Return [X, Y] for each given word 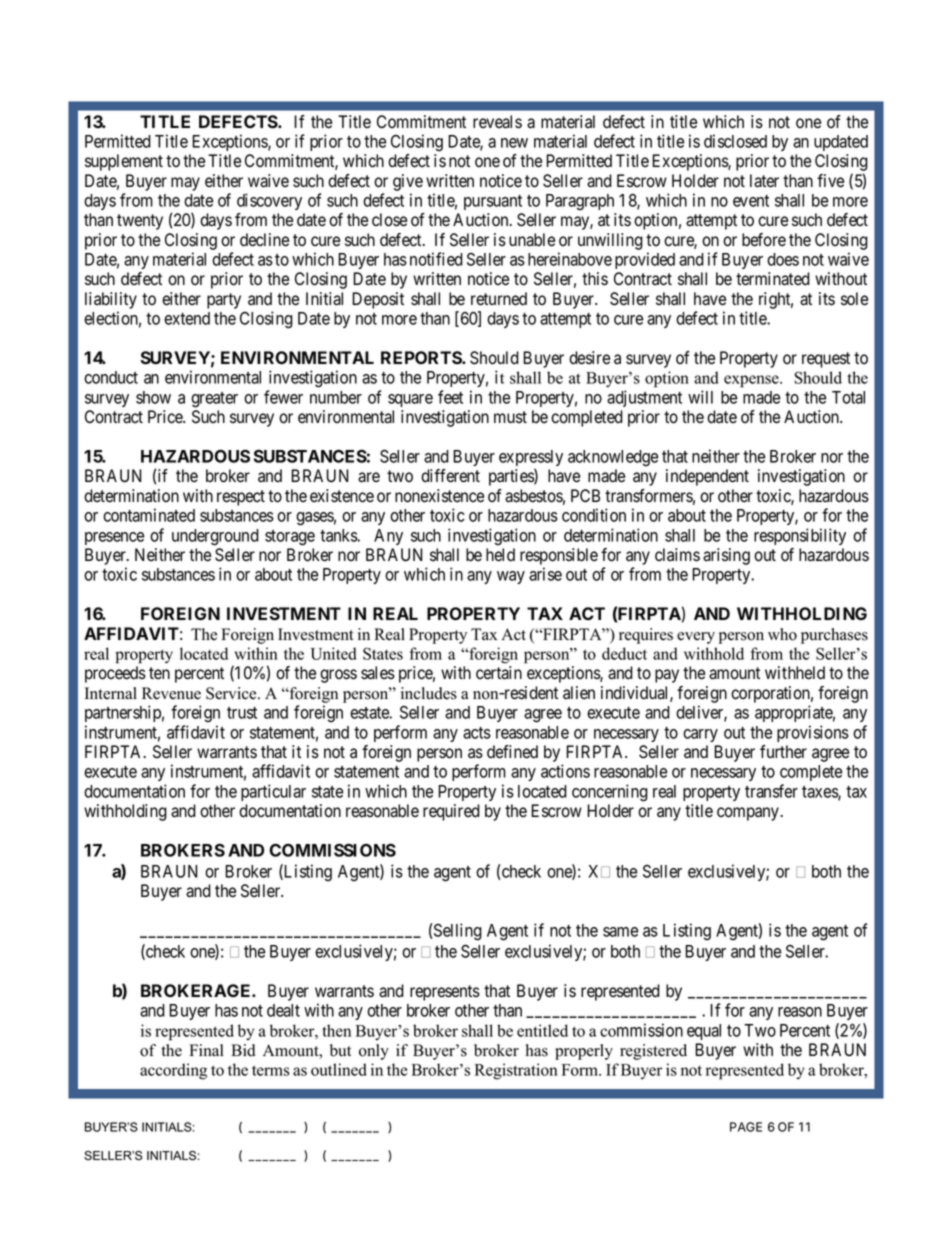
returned [499, 299]
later [764, 181]
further [783, 752]
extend [187, 318]
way [511, 577]
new [514, 143]
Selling [458, 932]
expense [752, 381]
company [749, 814]
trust [242, 713]
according [173, 1071]
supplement [124, 162]
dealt [283, 1010]
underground [215, 537]
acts [477, 733]
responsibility [800, 536]
